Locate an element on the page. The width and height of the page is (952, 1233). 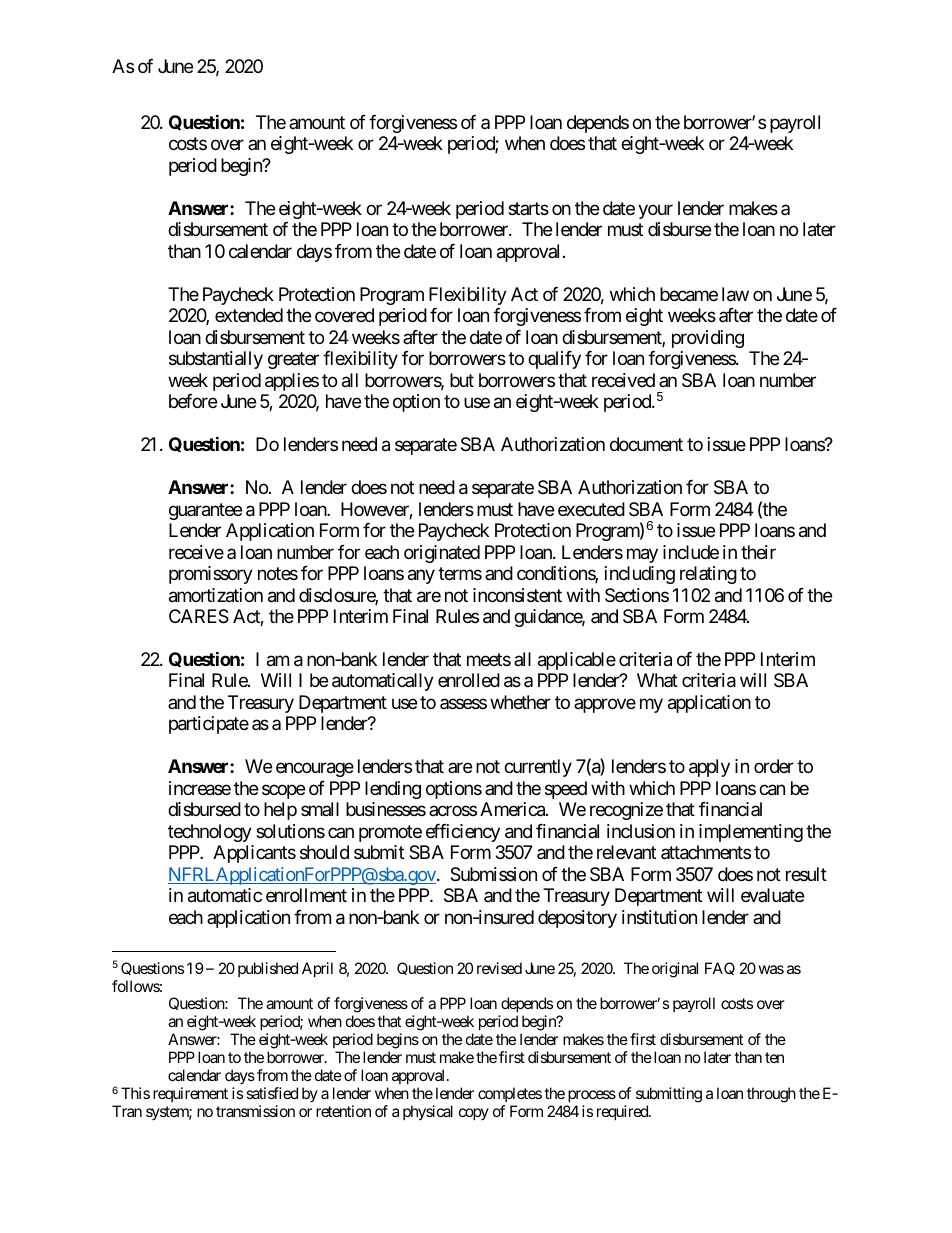
evaluate is located at coordinates (772, 895).
